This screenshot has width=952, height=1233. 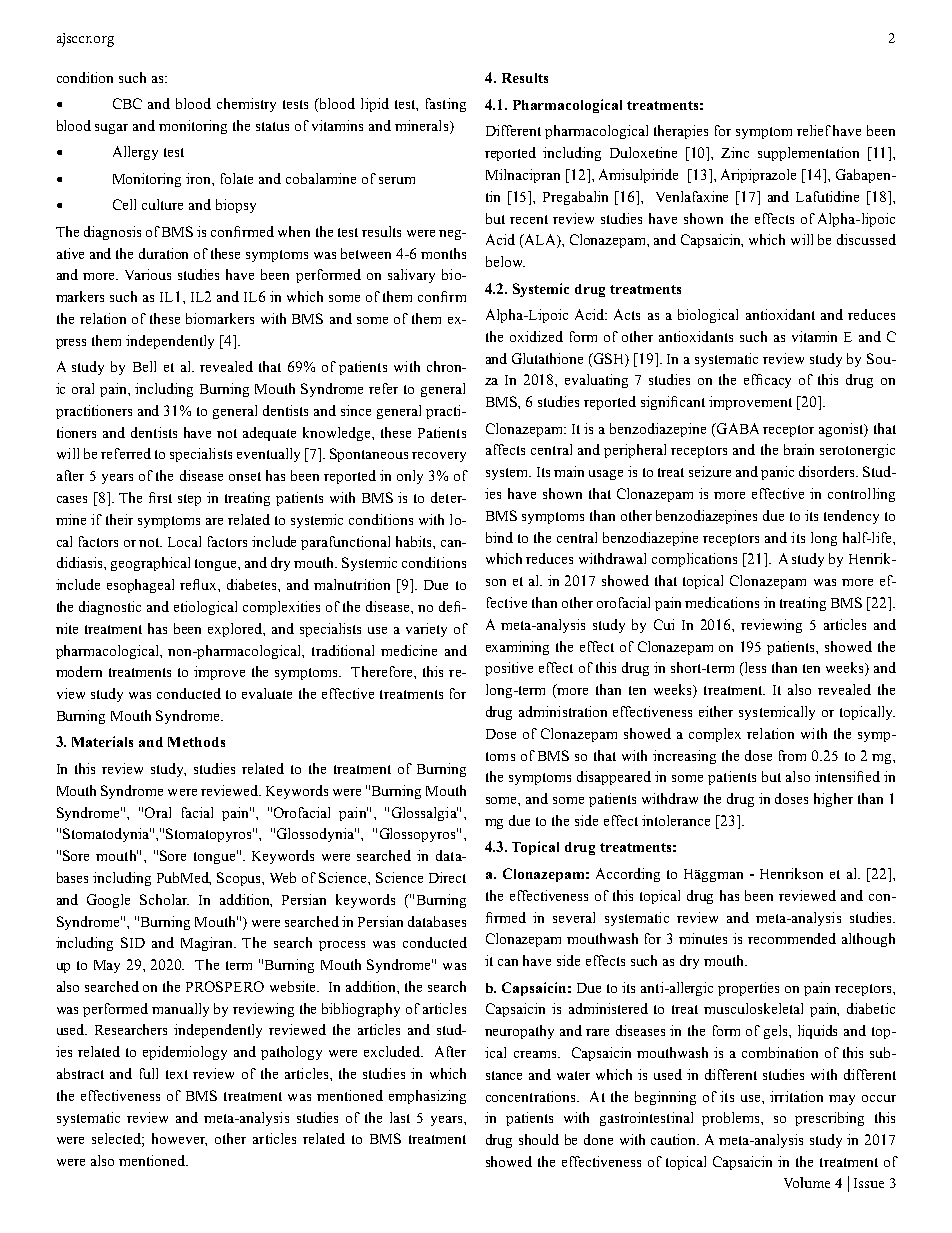 What do you see at coordinates (110, 608) in the screenshot?
I see `diagnostic` at bounding box center [110, 608].
